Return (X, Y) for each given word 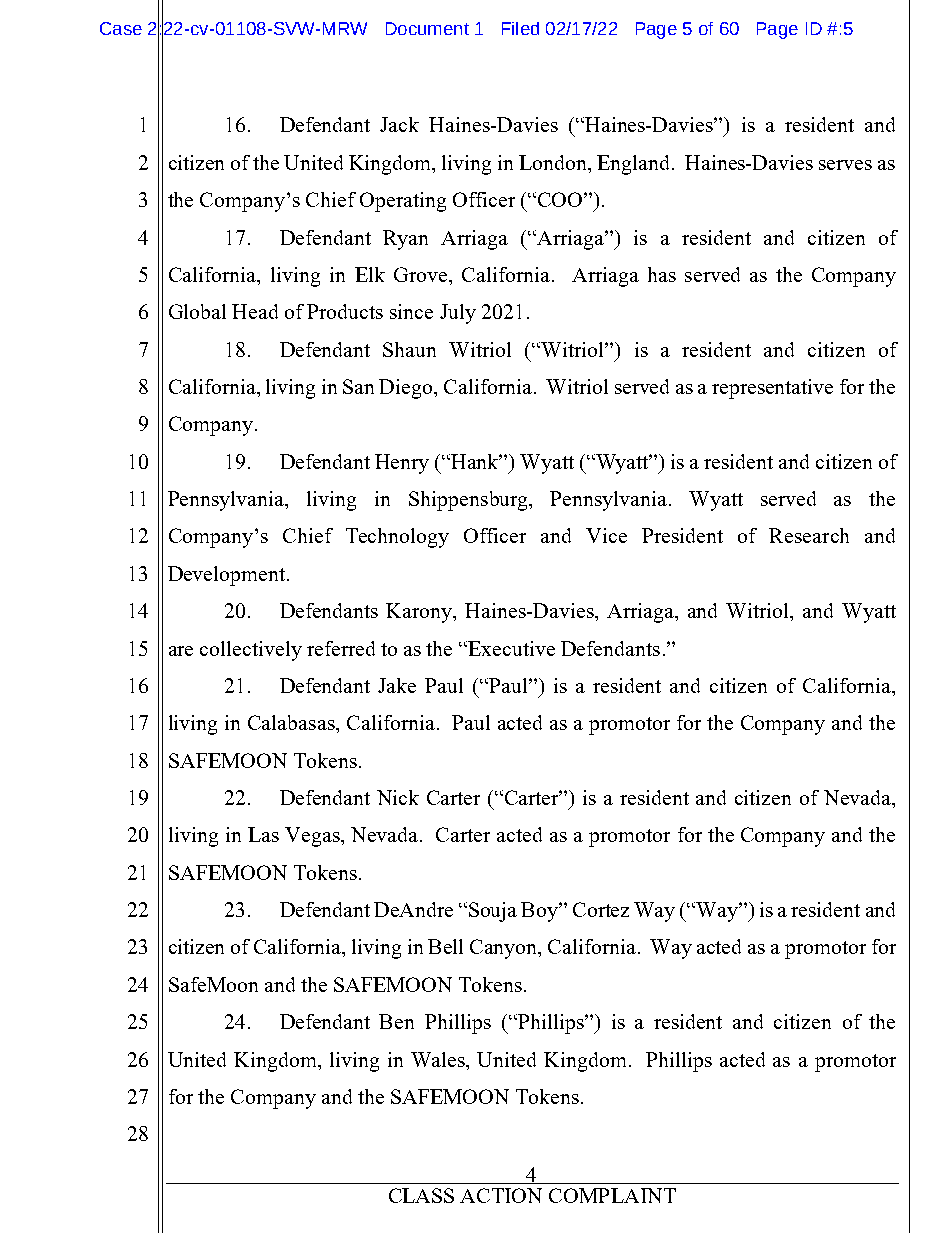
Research (809, 535)
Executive (511, 648)
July (458, 314)
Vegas (313, 837)
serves (845, 165)
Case (121, 28)
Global (197, 311)
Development (228, 576)
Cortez (601, 909)
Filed (520, 28)
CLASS (421, 1195)
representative (772, 389)
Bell (445, 946)
